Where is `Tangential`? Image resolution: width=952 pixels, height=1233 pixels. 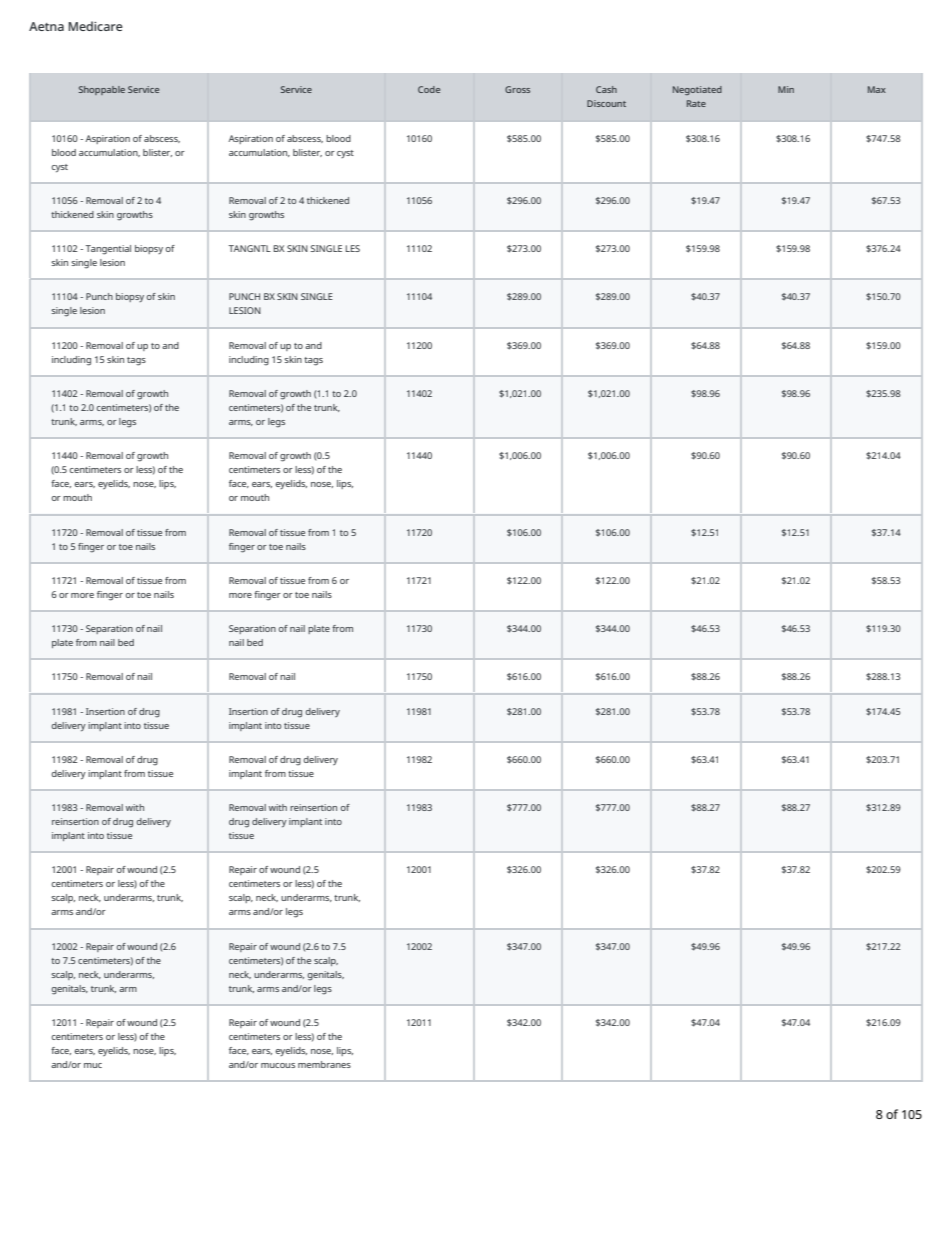
Tangential is located at coordinates (108, 250).
